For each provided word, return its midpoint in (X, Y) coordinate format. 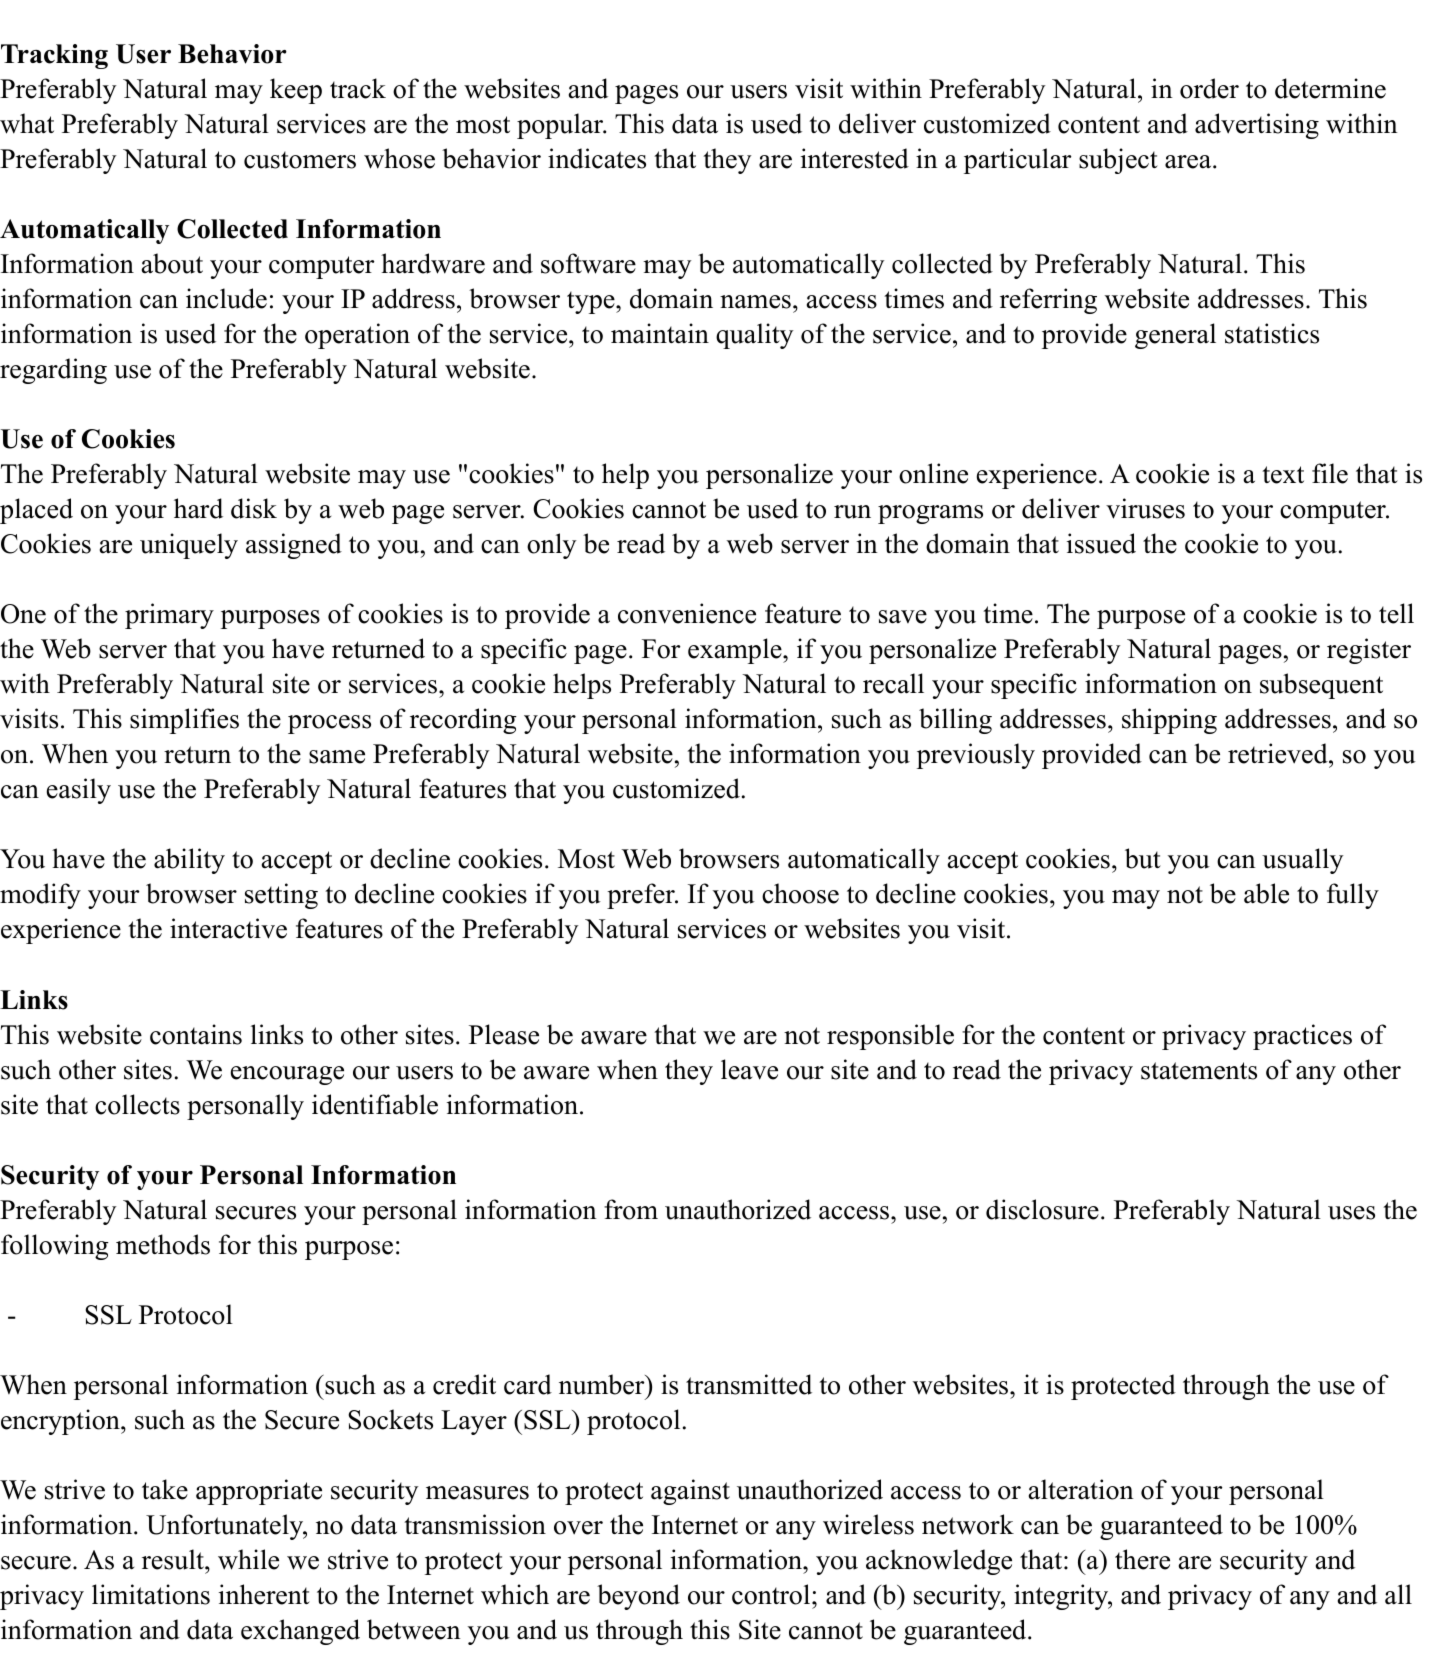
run (852, 512)
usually (1303, 861)
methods (163, 1244)
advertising (1257, 126)
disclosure (1042, 1209)
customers (300, 160)
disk (254, 508)
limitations (151, 1594)
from (631, 1209)
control (772, 1594)
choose (800, 893)
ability (189, 861)
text (1283, 475)
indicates (597, 158)
